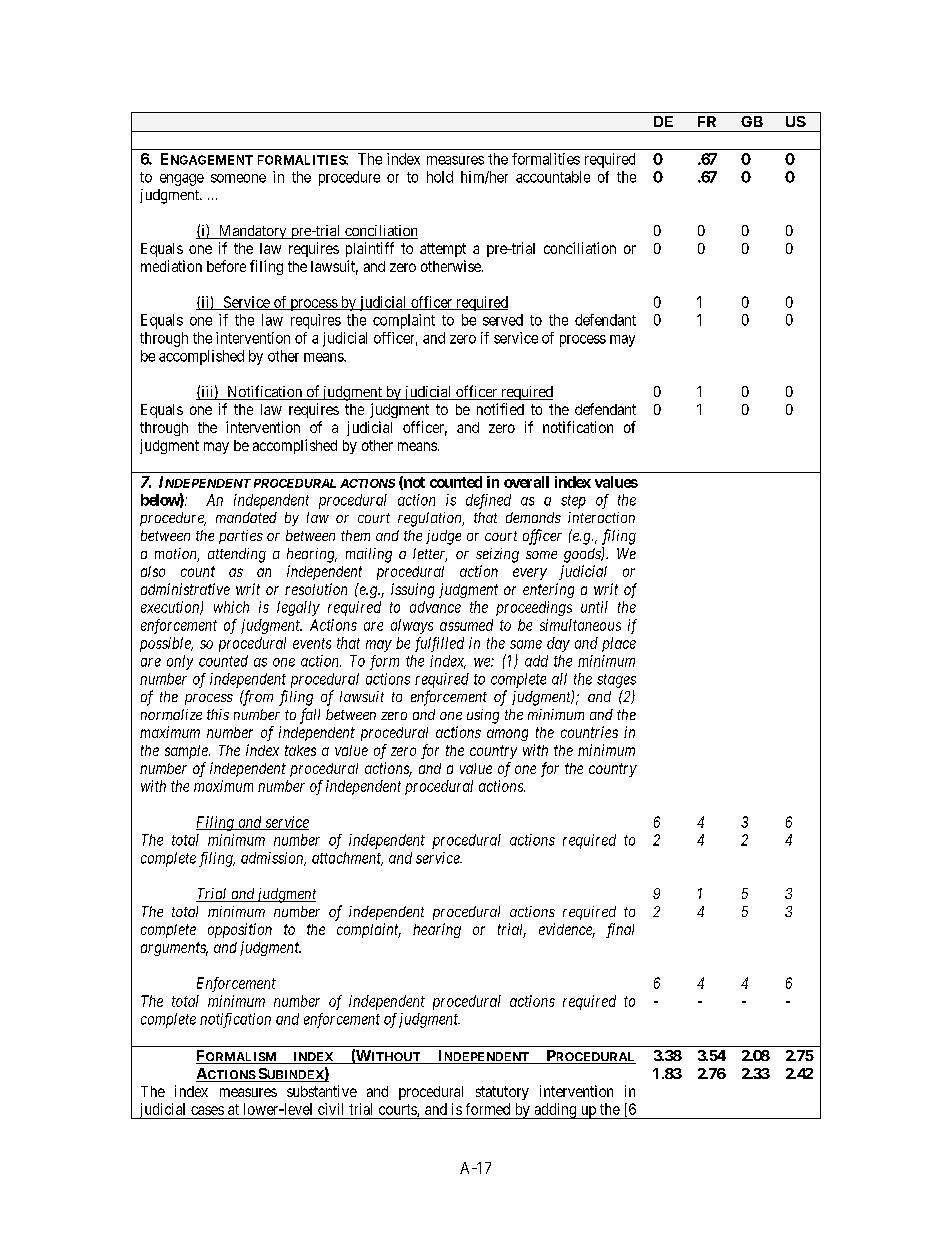  I want to click on Mandatory, so click(252, 232).
